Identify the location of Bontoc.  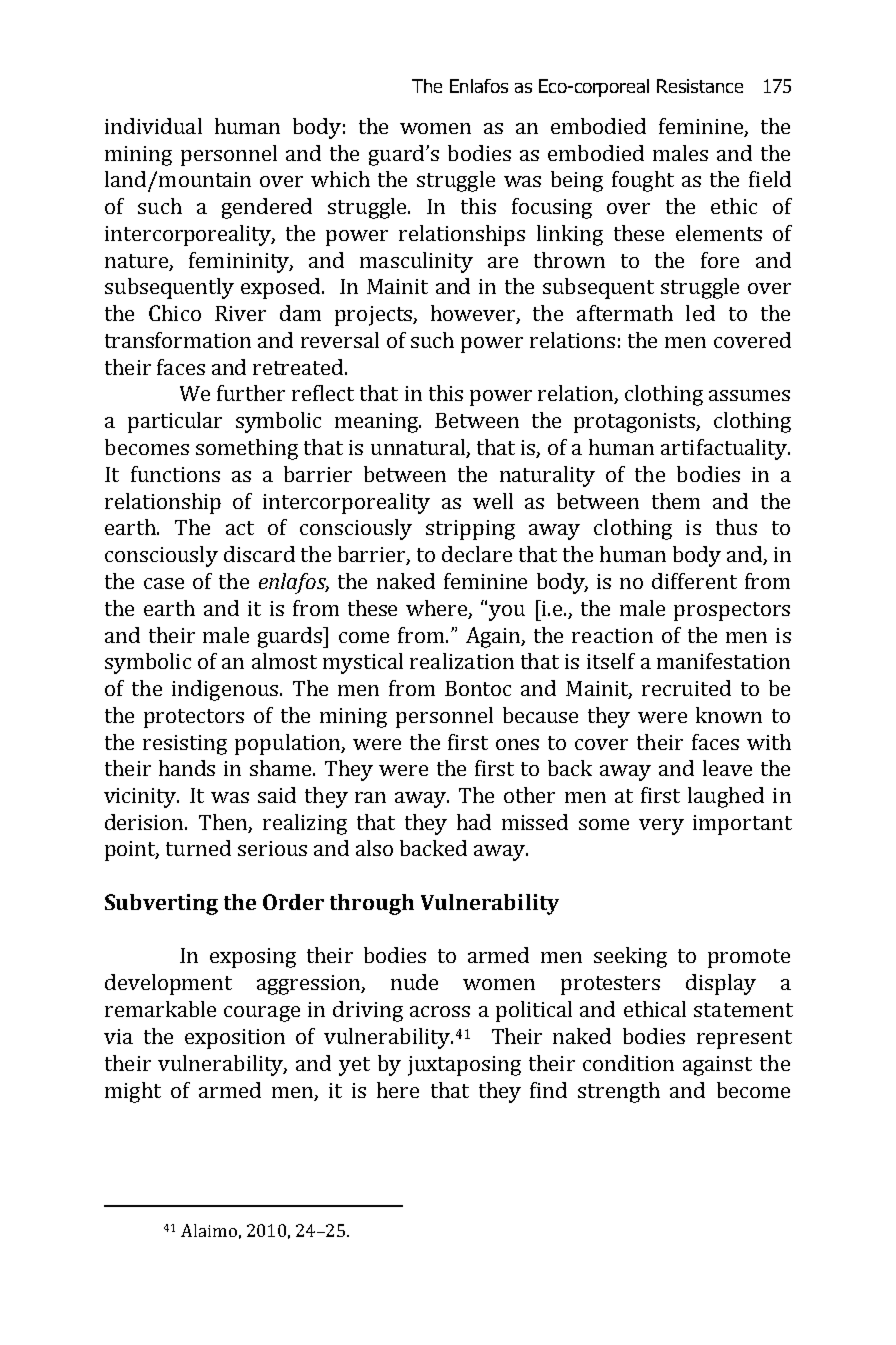
(478, 688).
